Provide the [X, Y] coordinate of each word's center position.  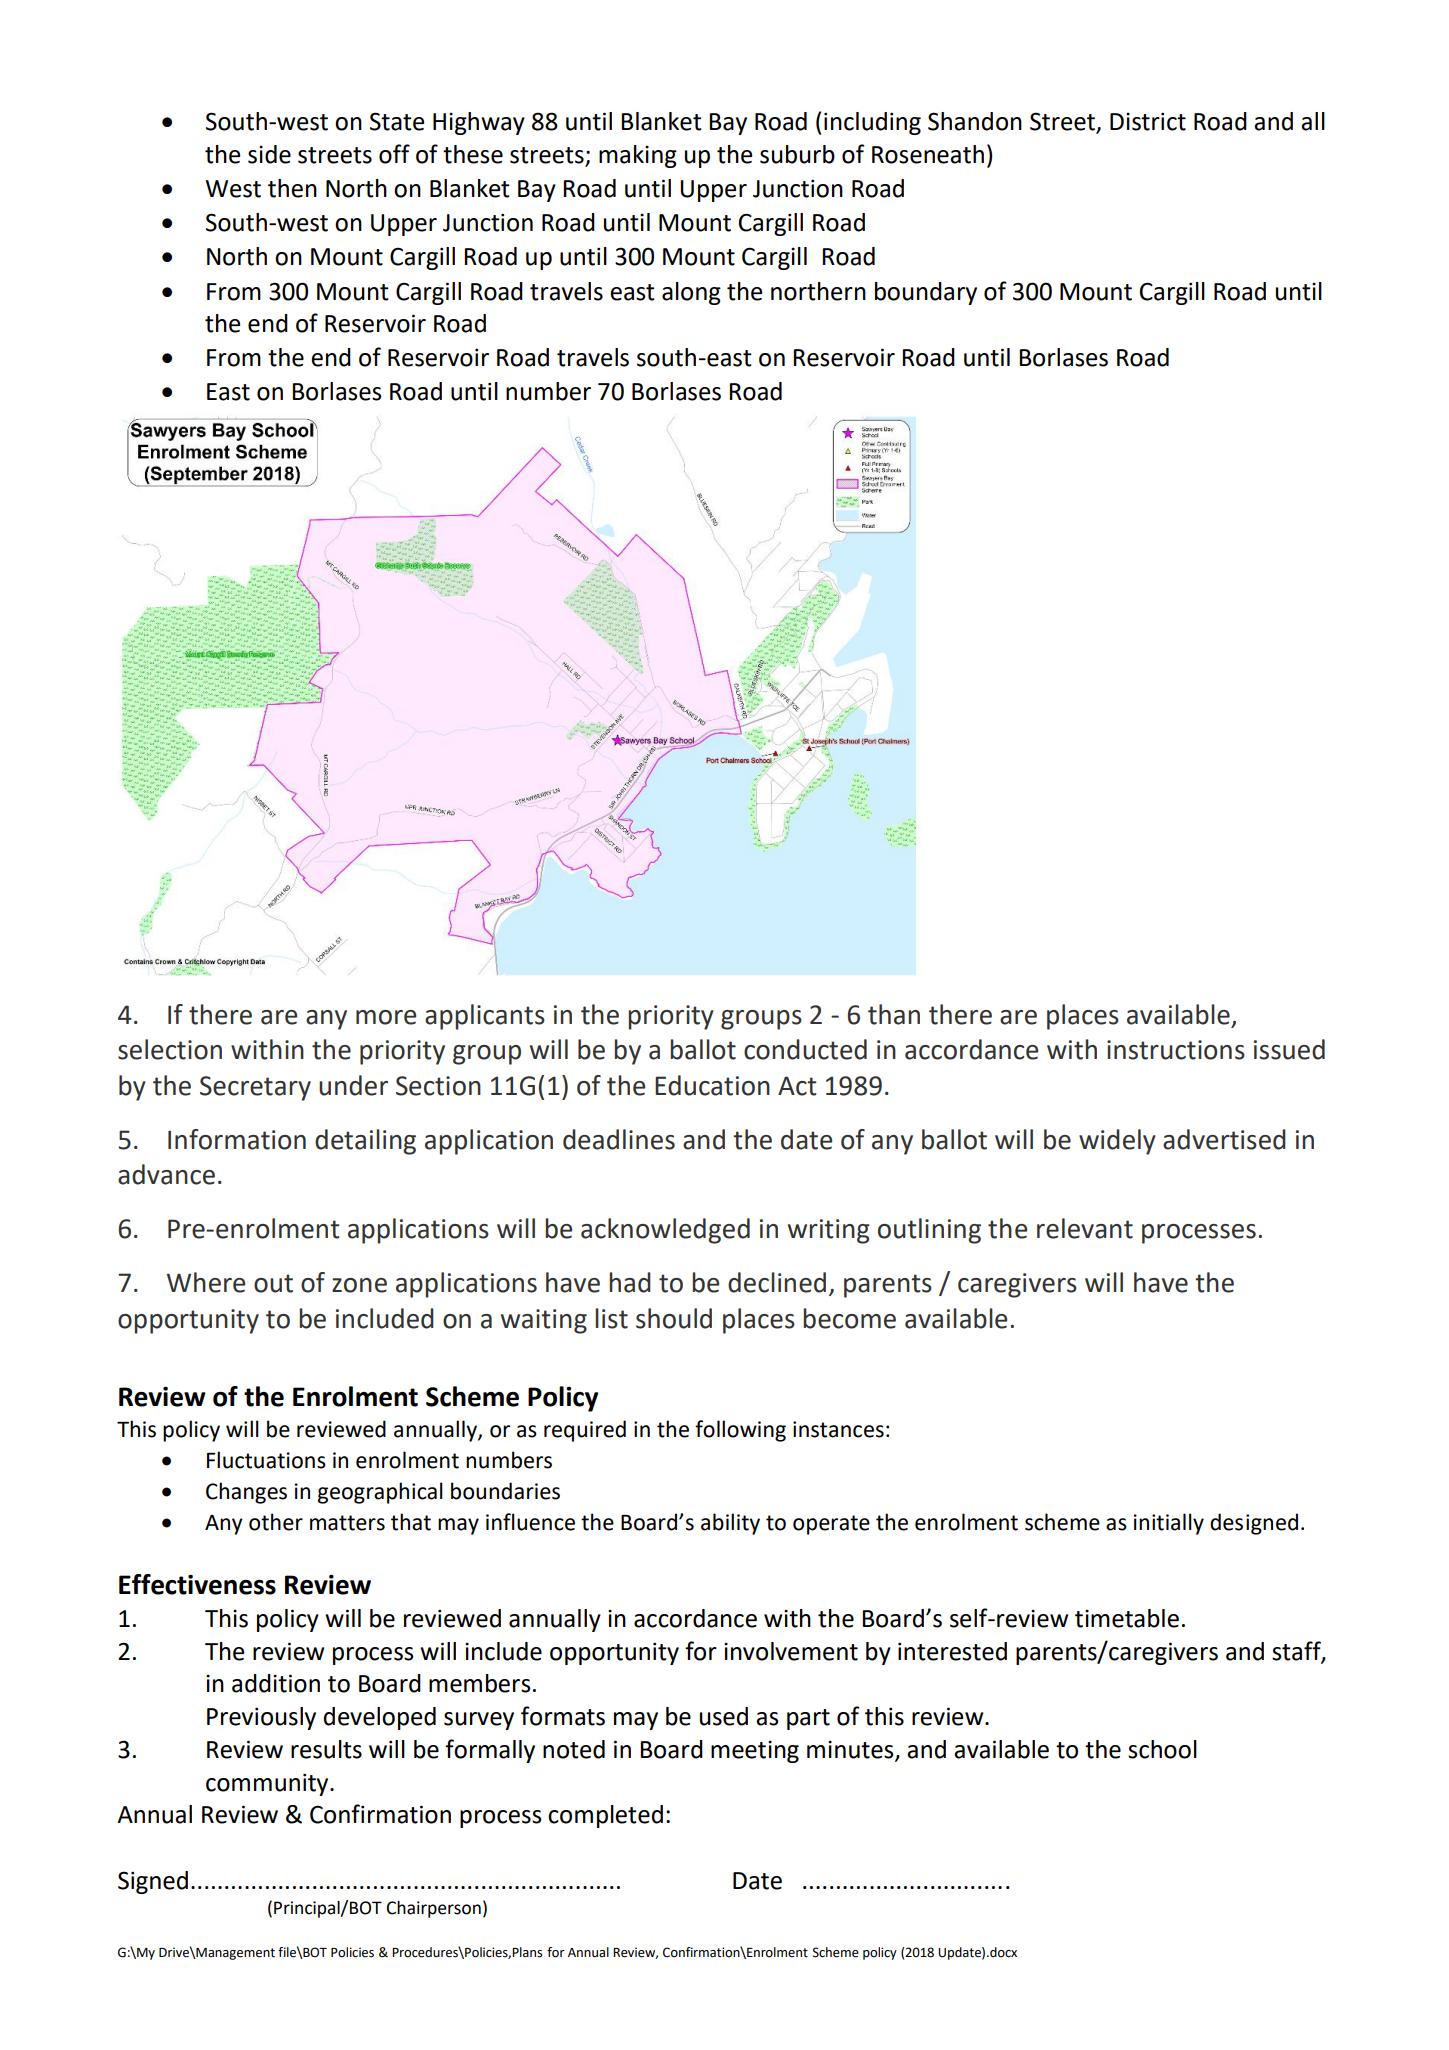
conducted [805, 1049]
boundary [926, 293]
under [353, 1085]
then [292, 188]
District [1148, 121]
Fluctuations [266, 1460]
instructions [1176, 1050]
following [740, 1431]
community [268, 1784]
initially [1169, 1524]
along [691, 293]
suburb [797, 154]
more [386, 1017]
